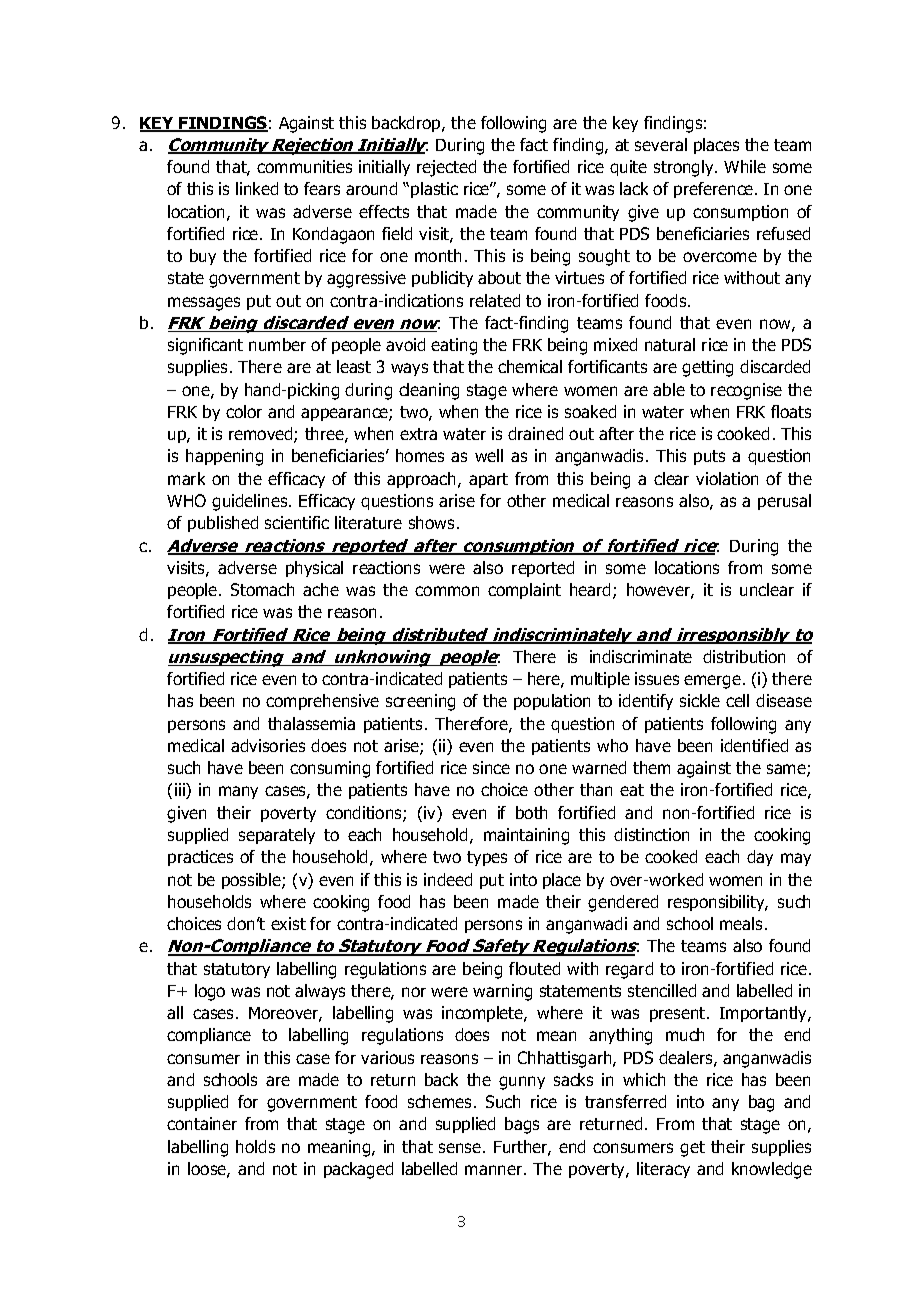 The height and width of the document is (1308, 924). What do you see at coordinates (727, 478) in the document?
I see `violation` at bounding box center [727, 478].
